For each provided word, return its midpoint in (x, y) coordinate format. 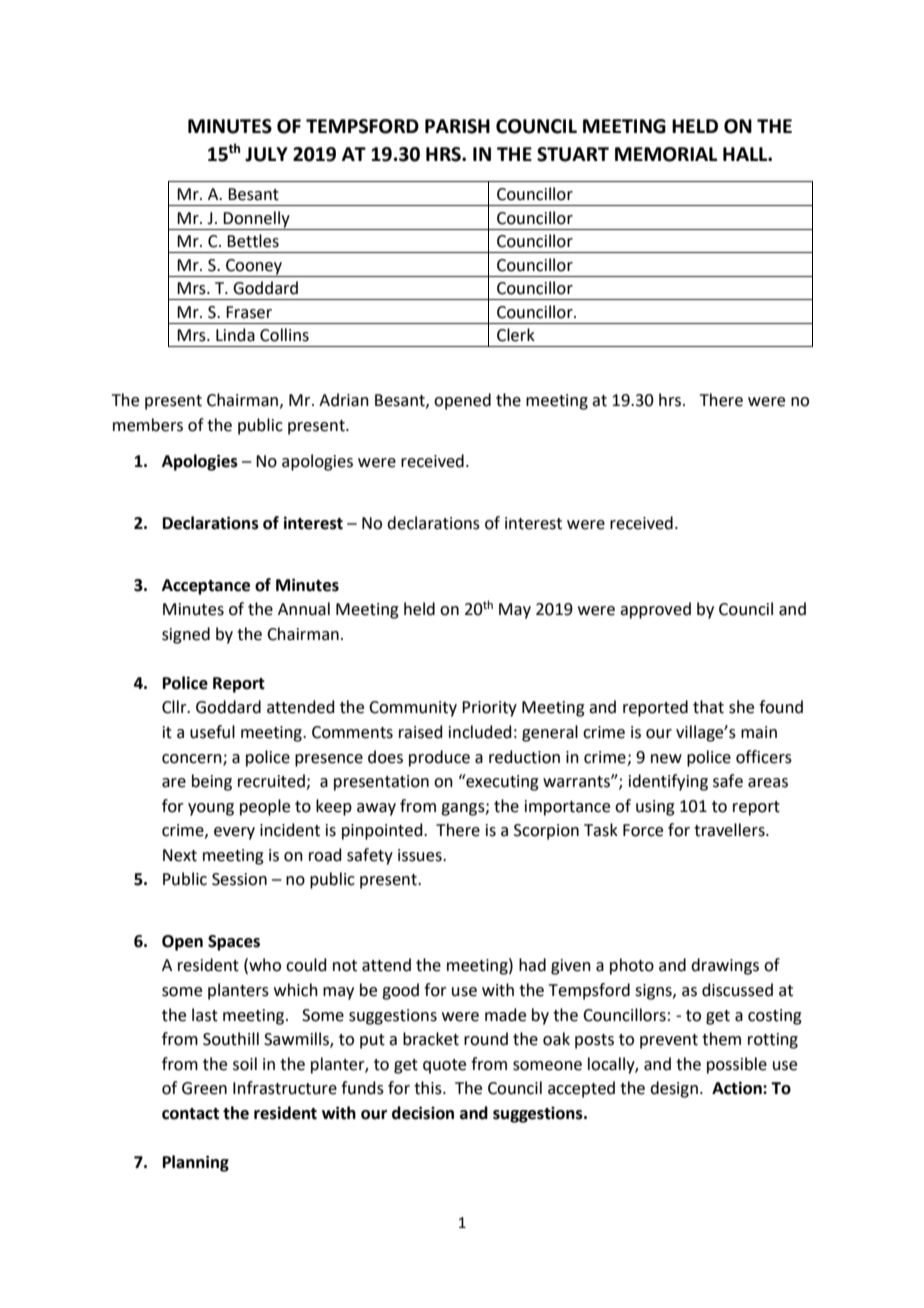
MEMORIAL (666, 154)
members (148, 425)
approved (655, 610)
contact (190, 1114)
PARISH (457, 126)
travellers (730, 830)
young (211, 809)
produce (439, 758)
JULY (266, 154)
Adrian (344, 400)
